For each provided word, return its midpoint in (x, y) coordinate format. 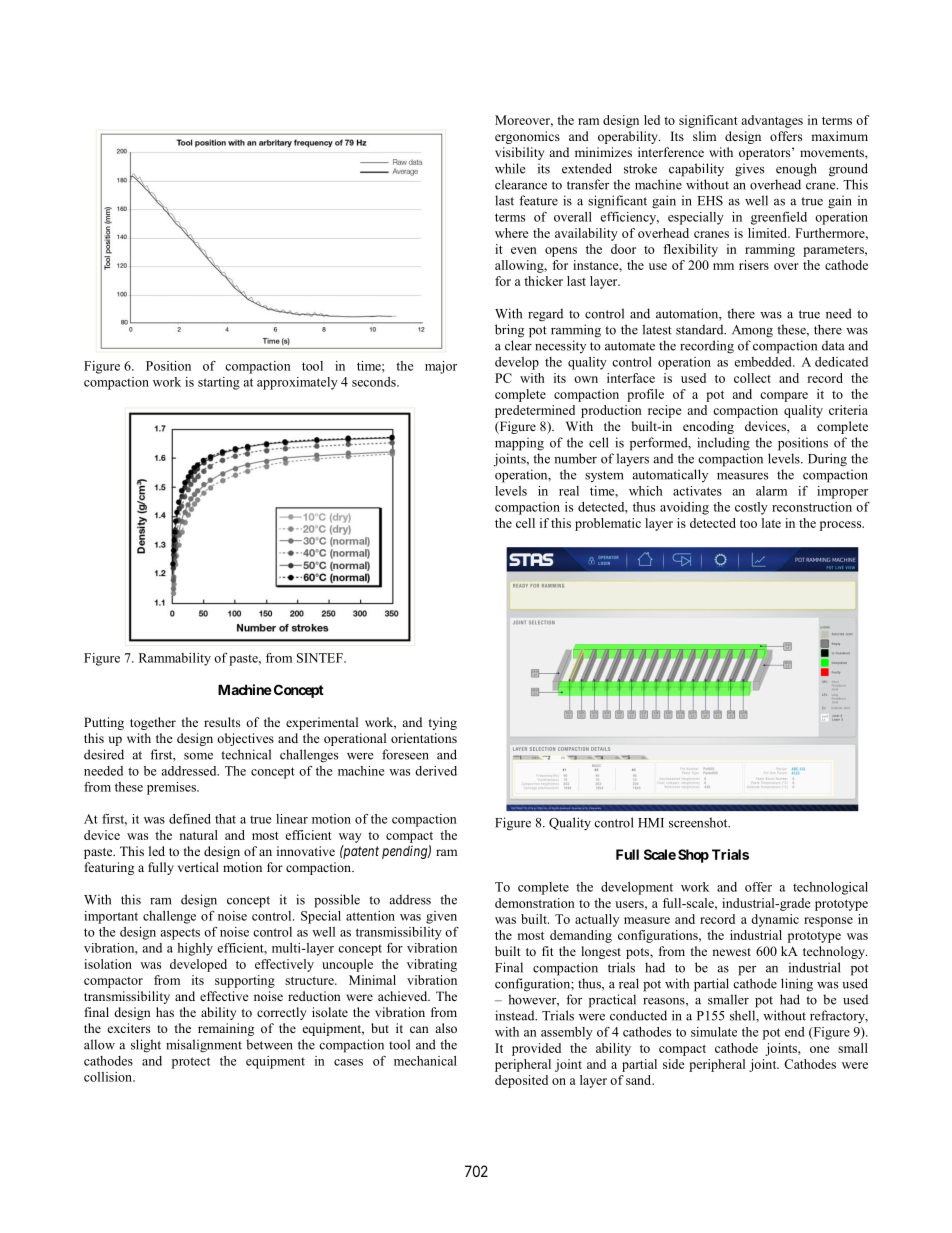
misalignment (204, 1046)
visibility (519, 153)
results (222, 722)
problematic (608, 524)
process (842, 526)
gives (749, 170)
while (510, 168)
